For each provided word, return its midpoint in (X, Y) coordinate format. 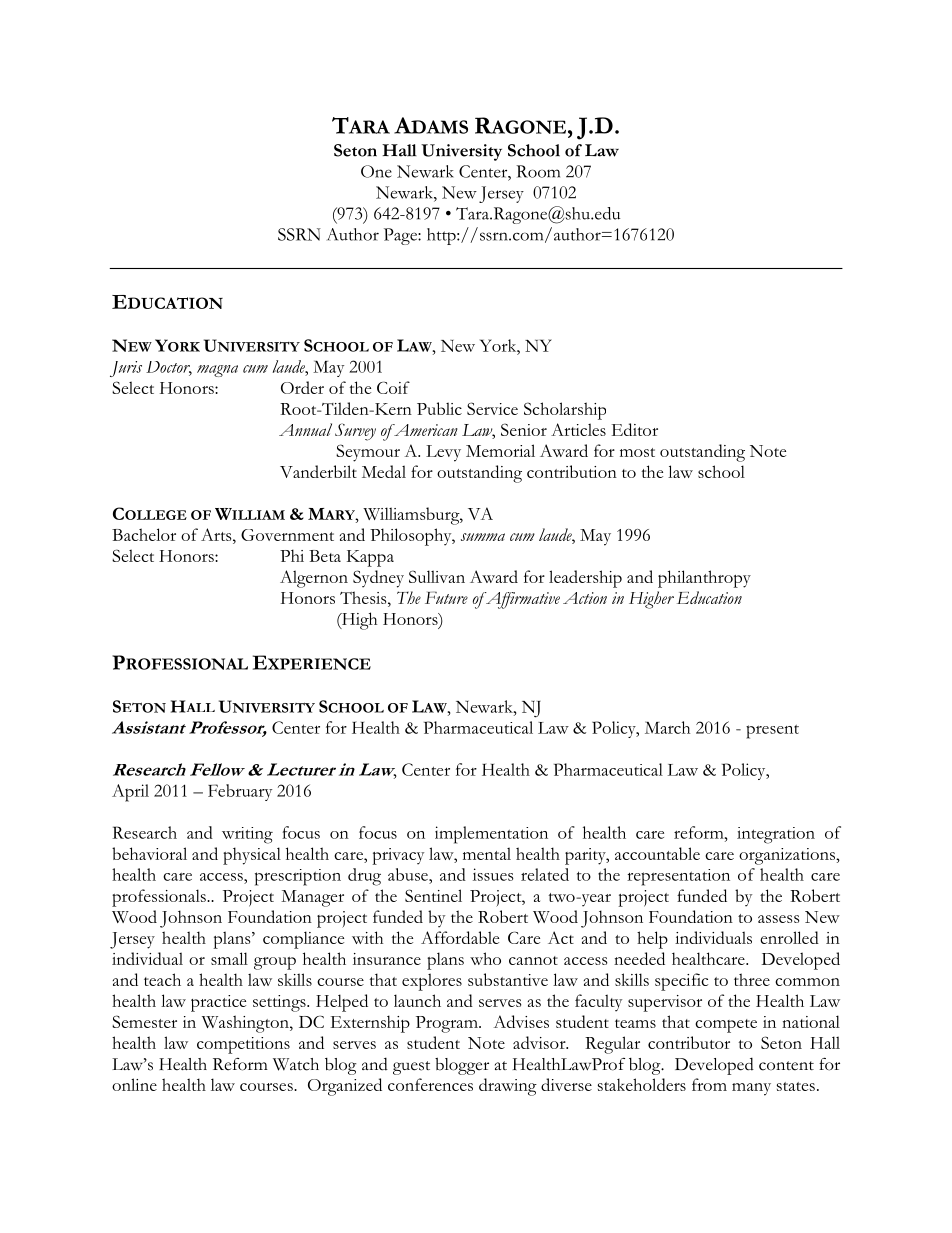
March (667, 727)
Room (538, 171)
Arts (217, 534)
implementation (491, 835)
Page (401, 236)
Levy (443, 453)
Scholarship (565, 411)
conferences (430, 1084)
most (637, 452)
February (240, 792)
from (709, 1084)
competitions (243, 1045)
